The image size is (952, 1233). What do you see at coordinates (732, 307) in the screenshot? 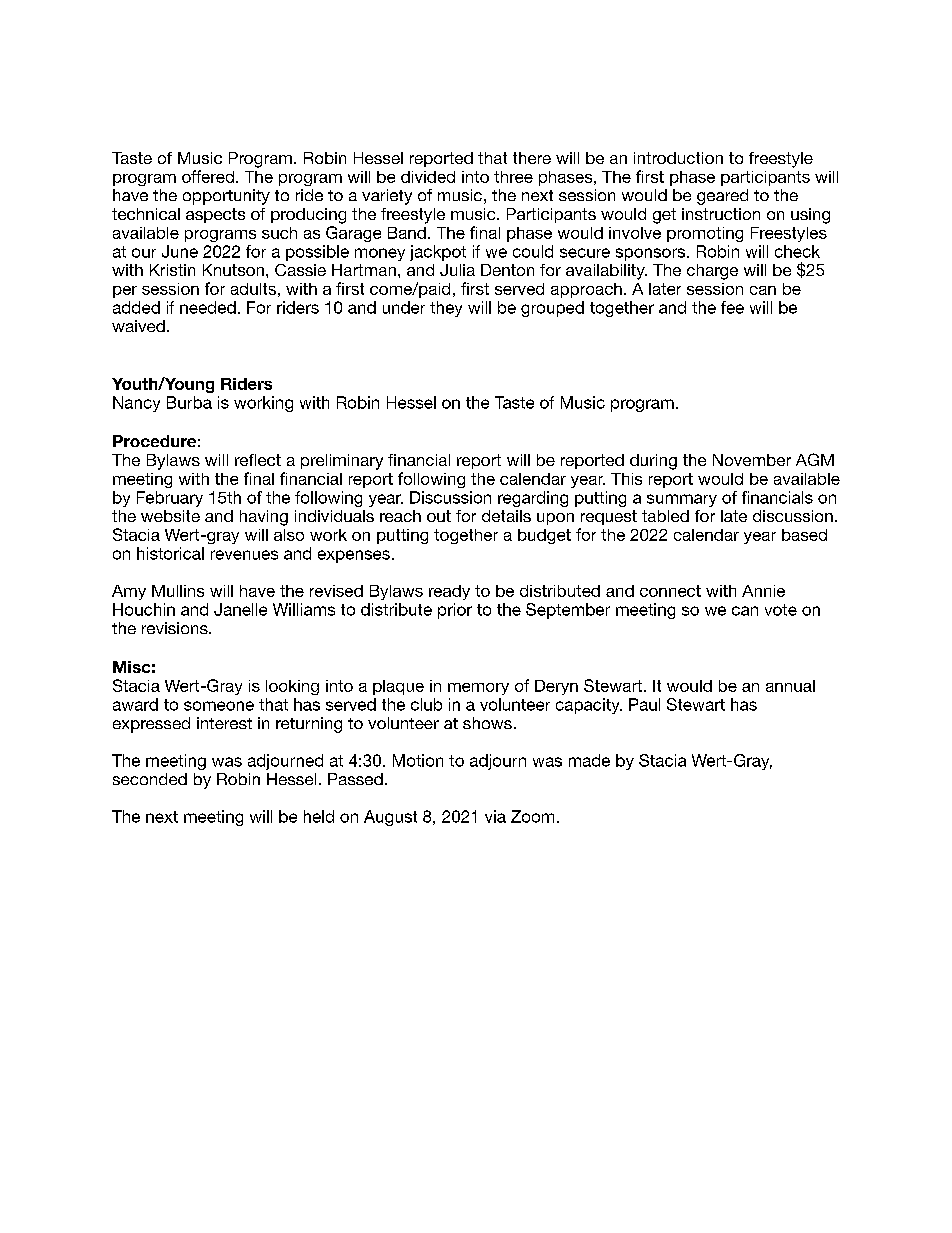
I see `fee` at bounding box center [732, 307].
